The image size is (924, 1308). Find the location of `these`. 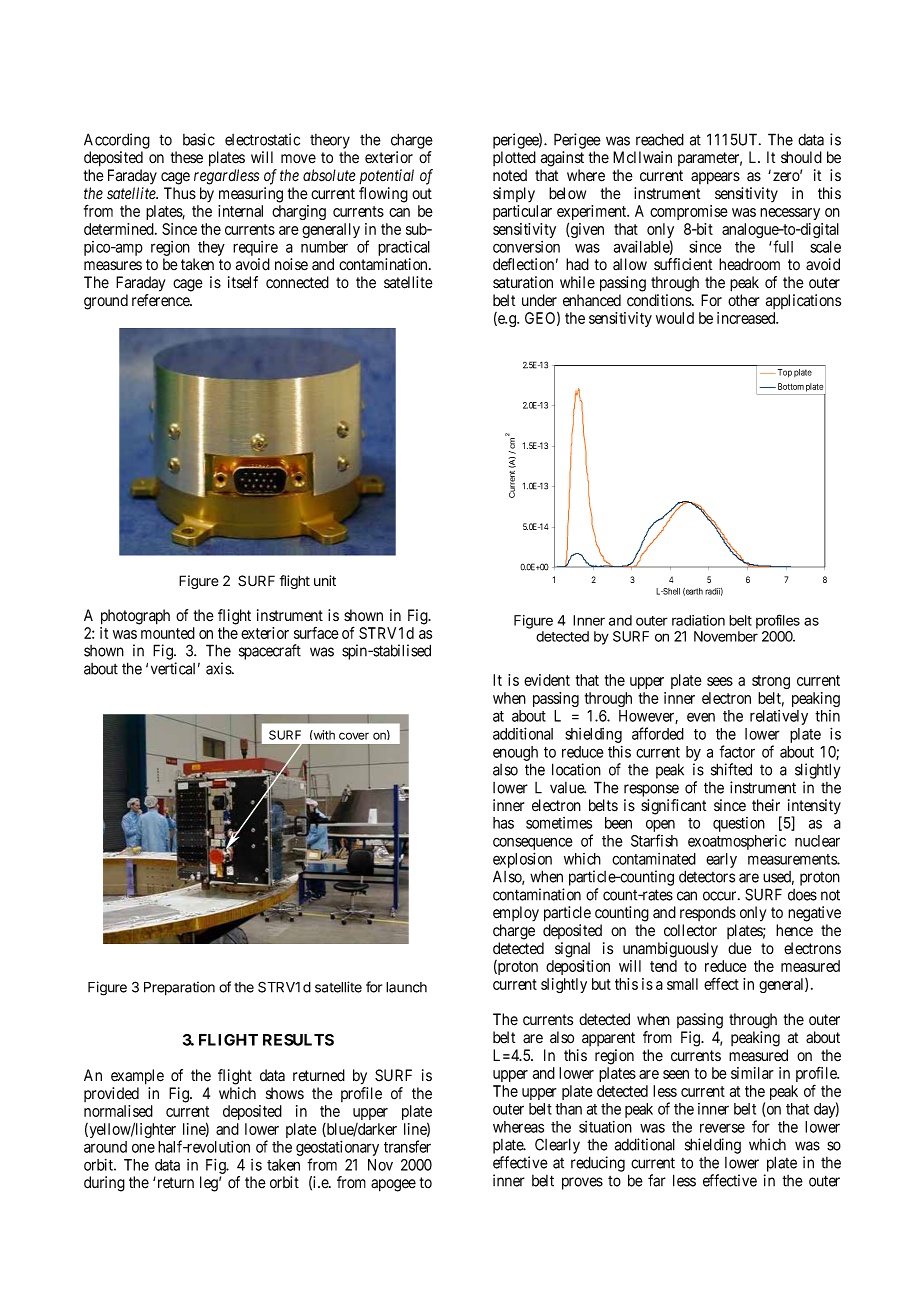

these is located at coordinates (187, 157).
